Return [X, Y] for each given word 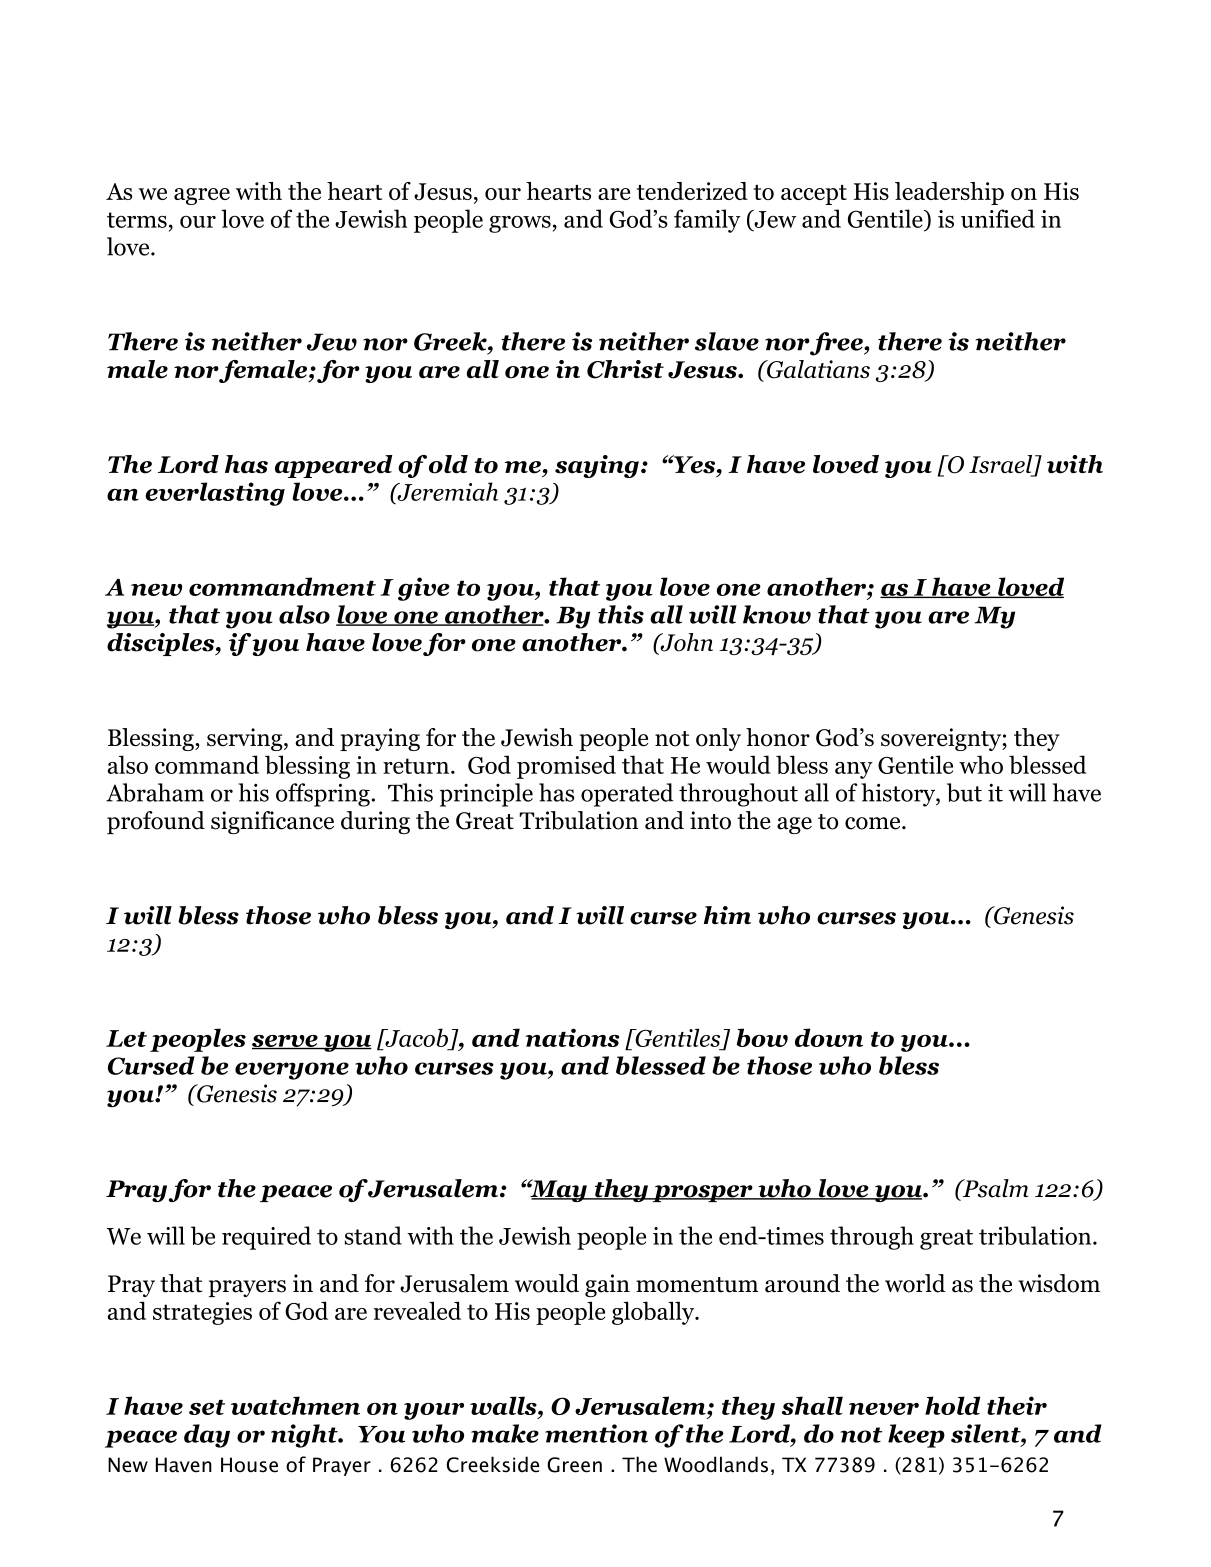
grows [520, 224]
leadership [949, 193]
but [964, 792]
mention [596, 1433]
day [207, 1436]
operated [627, 795]
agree [202, 196]
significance [272, 822]
